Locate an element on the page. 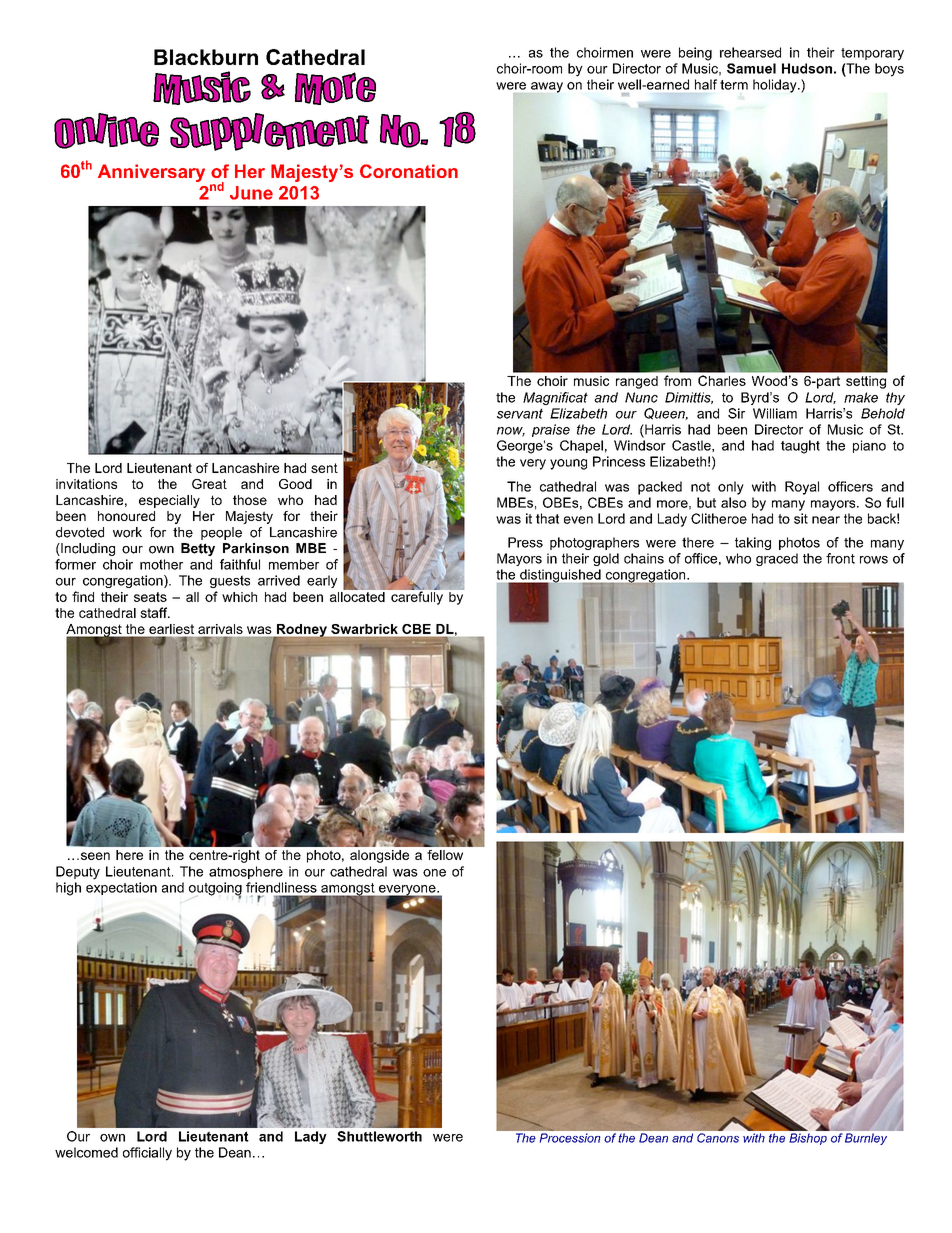 This document has height=1233, width=952. Deputy is located at coordinates (78, 873).
